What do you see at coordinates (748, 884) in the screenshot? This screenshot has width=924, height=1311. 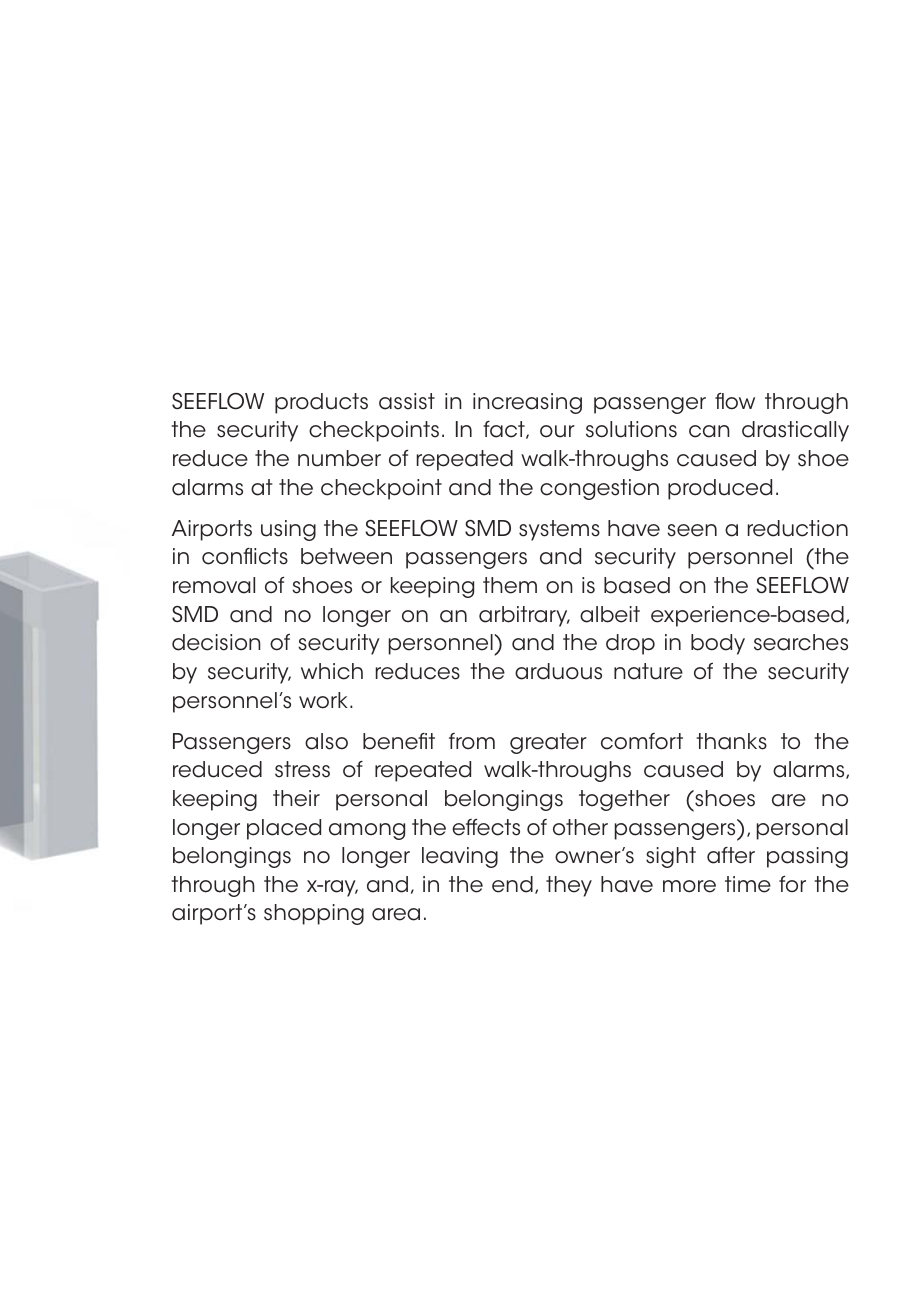 I see `time` at bounding box center [748, 884].
